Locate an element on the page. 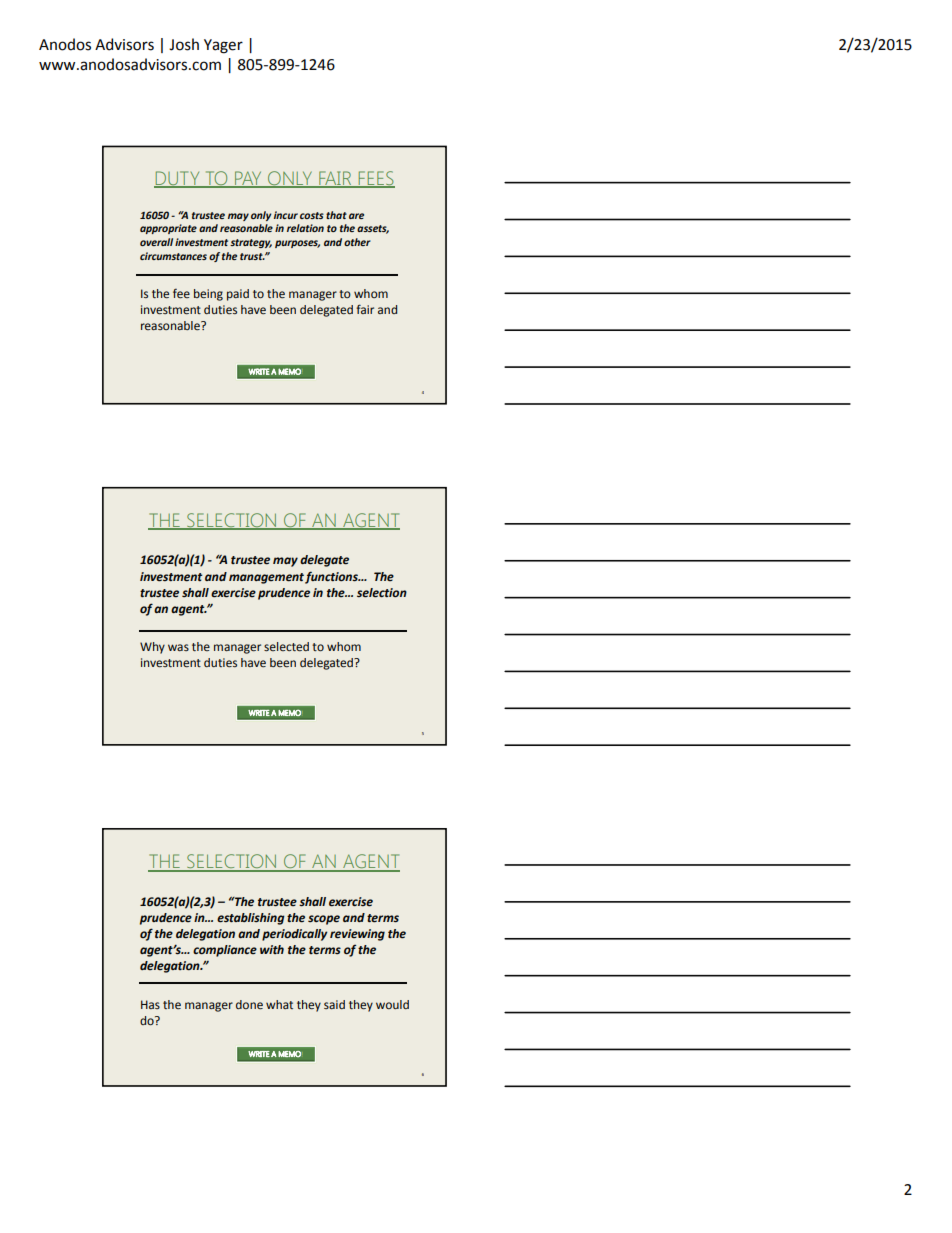 Image resolution: width=952 pixels, height=1233 pixels. PAY is located at coordinates (248, 179).
